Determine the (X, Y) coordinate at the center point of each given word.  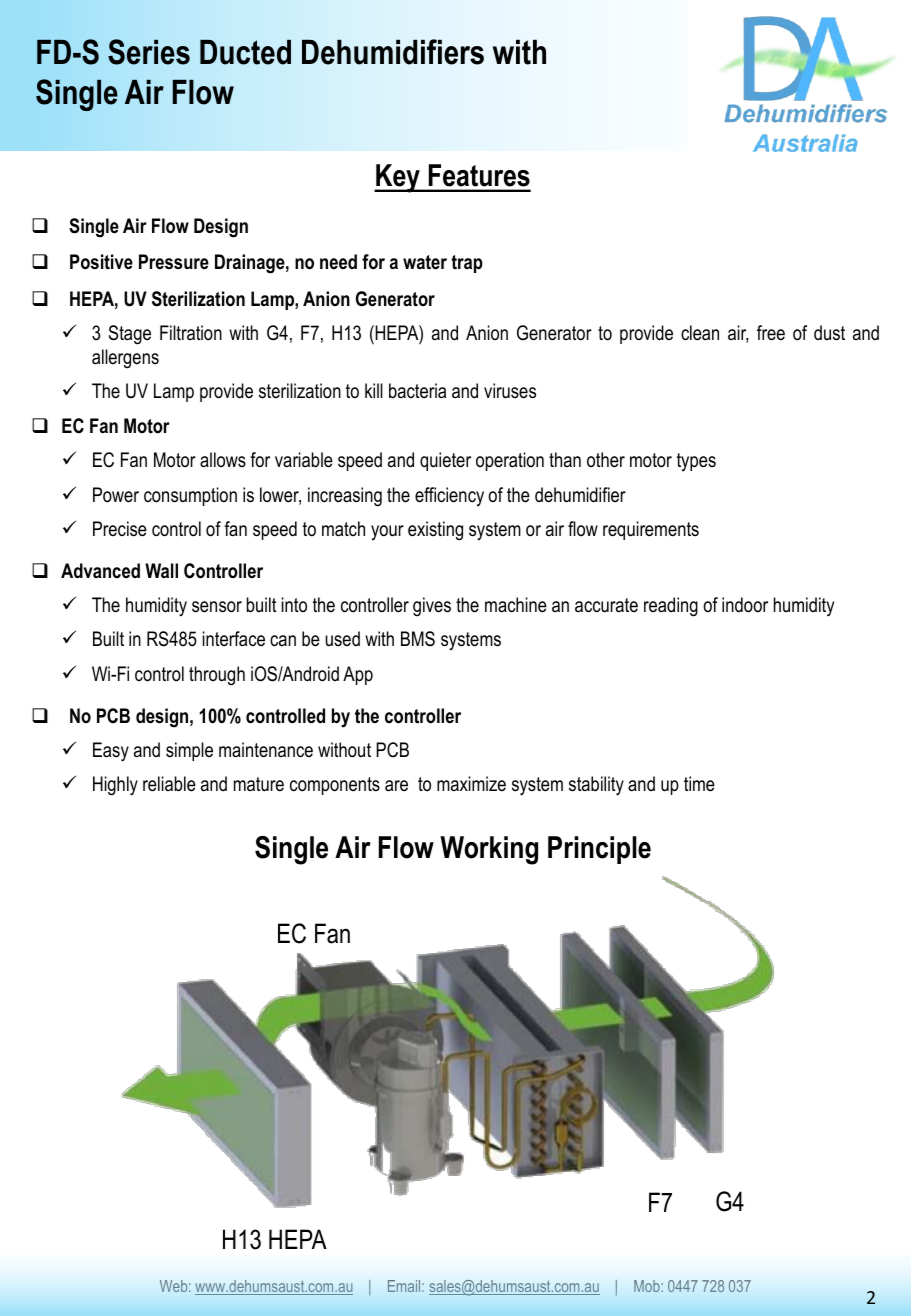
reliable (169, 784)
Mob (648, 1286)
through (217, 676)
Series (149, 52)
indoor (745, 605)
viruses (510, 391)
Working (489, 850)
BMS (418, 639)
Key (398, 178)
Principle (599, 850)
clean (700, 333)
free (771, 333)
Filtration (191, 333)
